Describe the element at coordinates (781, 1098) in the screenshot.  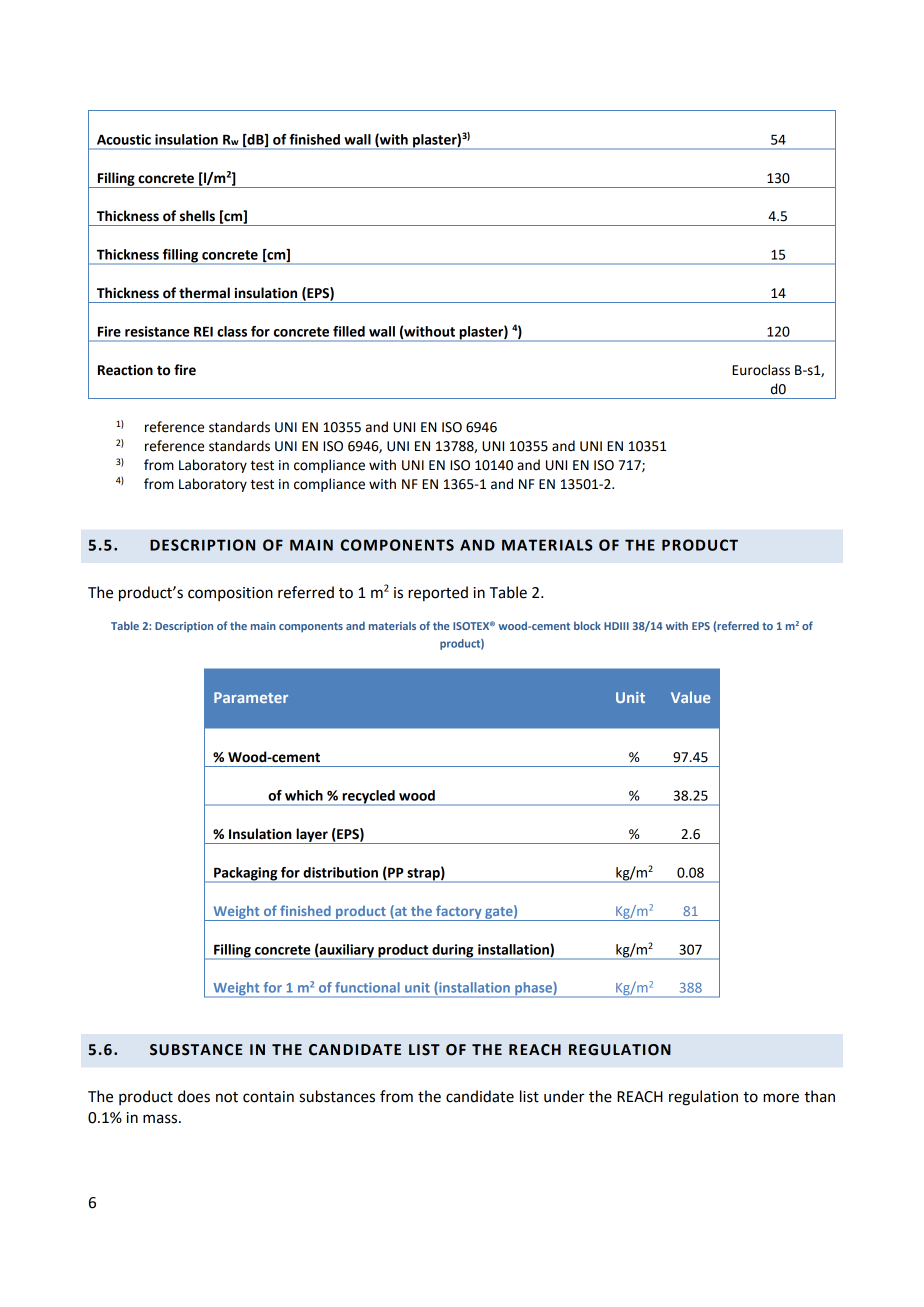
I see `more` at that location.
